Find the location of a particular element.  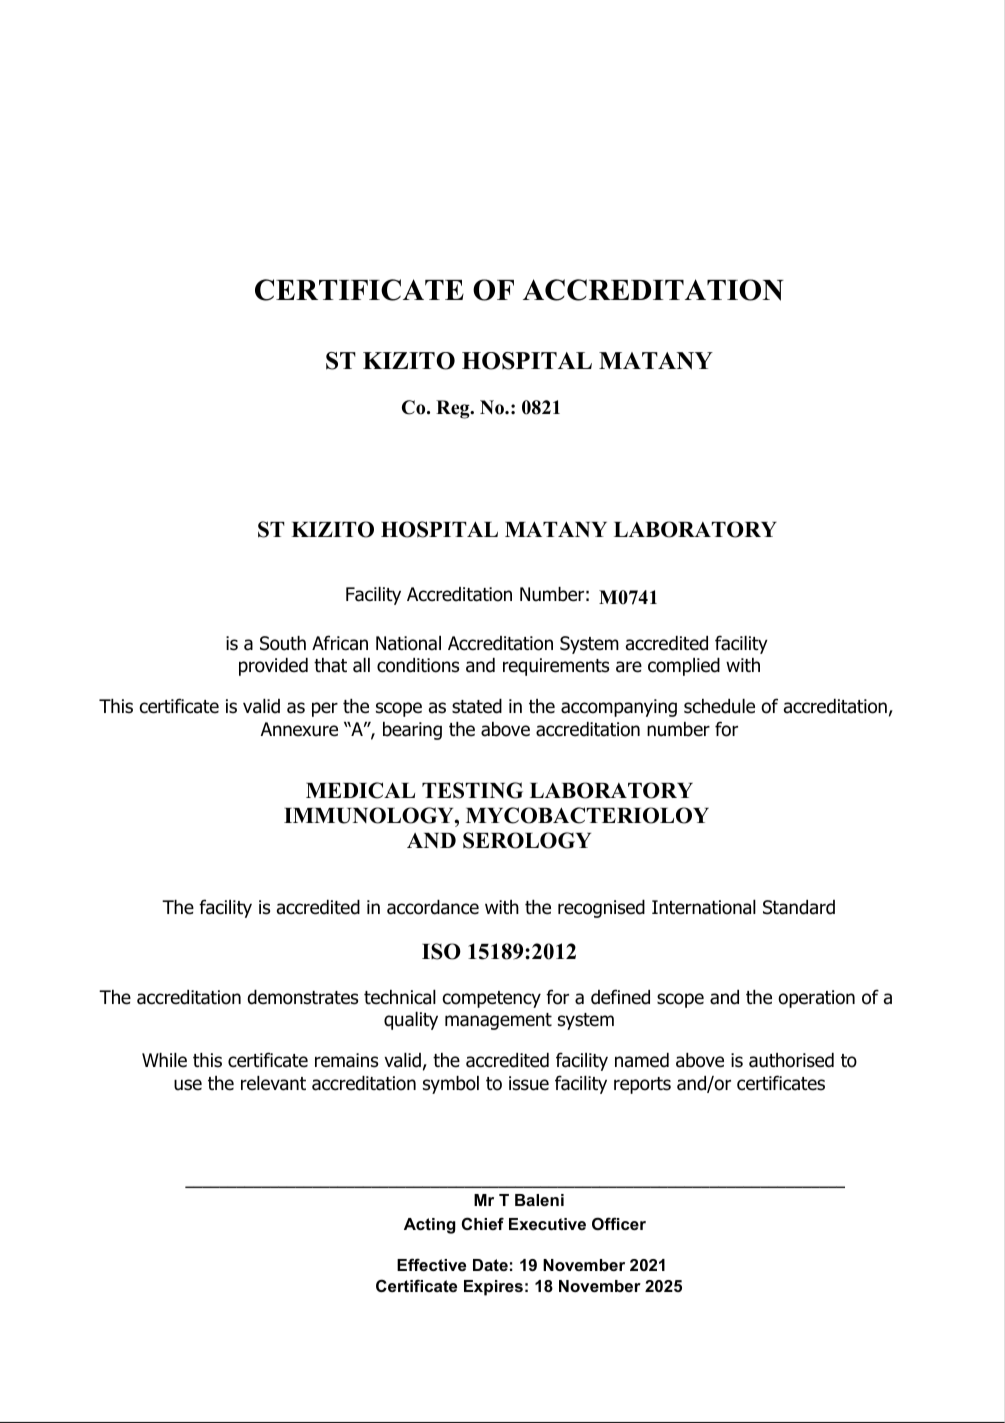

provided is located at coordinates (273, 667).
